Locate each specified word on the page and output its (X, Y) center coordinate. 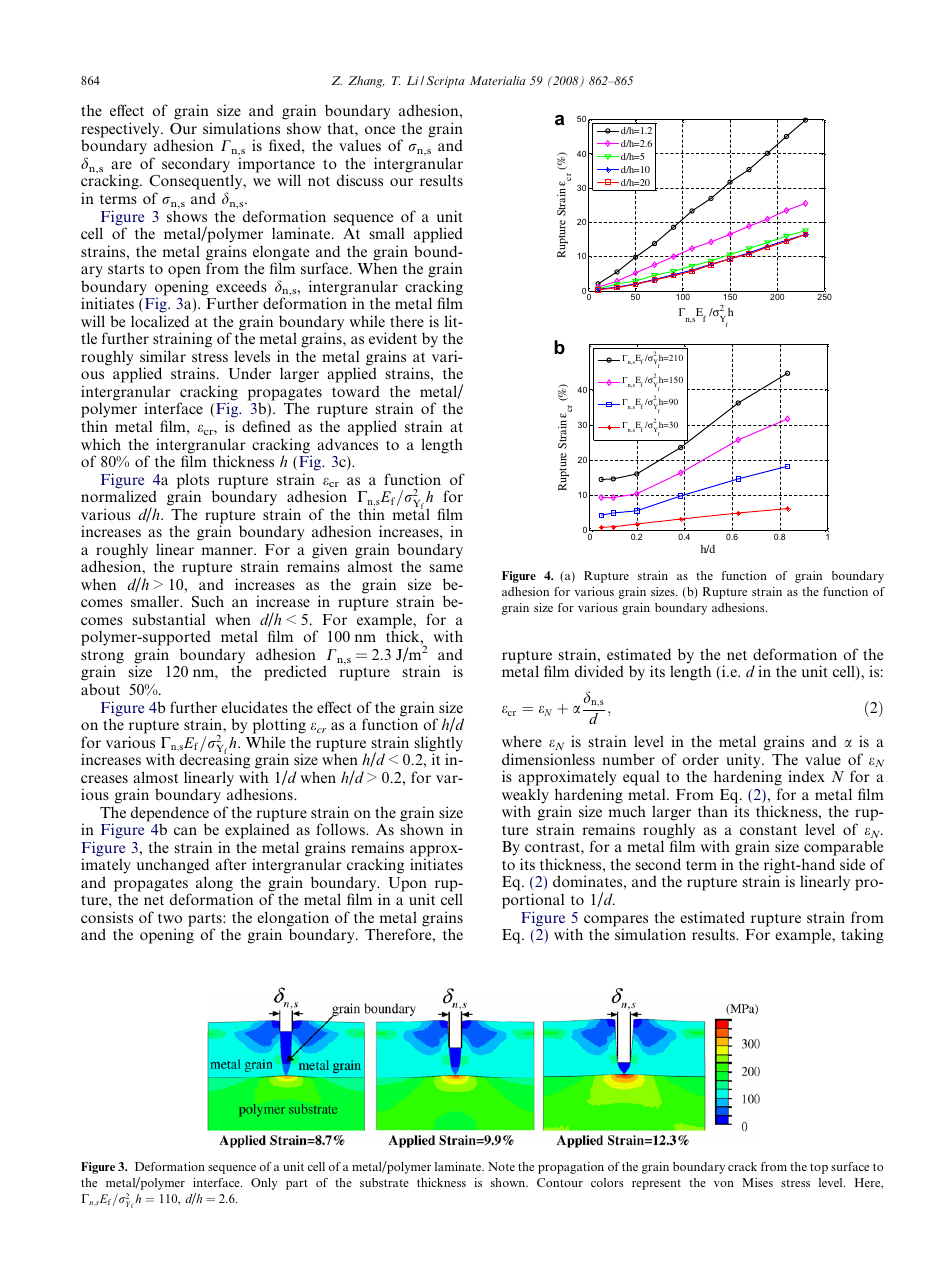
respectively (121, 131)
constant (768, 830)
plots (193, 482)
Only (264, 1184)
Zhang (366, 82)
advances (347, 444)
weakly (525, 797)
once (380, 130)
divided (599, 671)
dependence (170, 815)
